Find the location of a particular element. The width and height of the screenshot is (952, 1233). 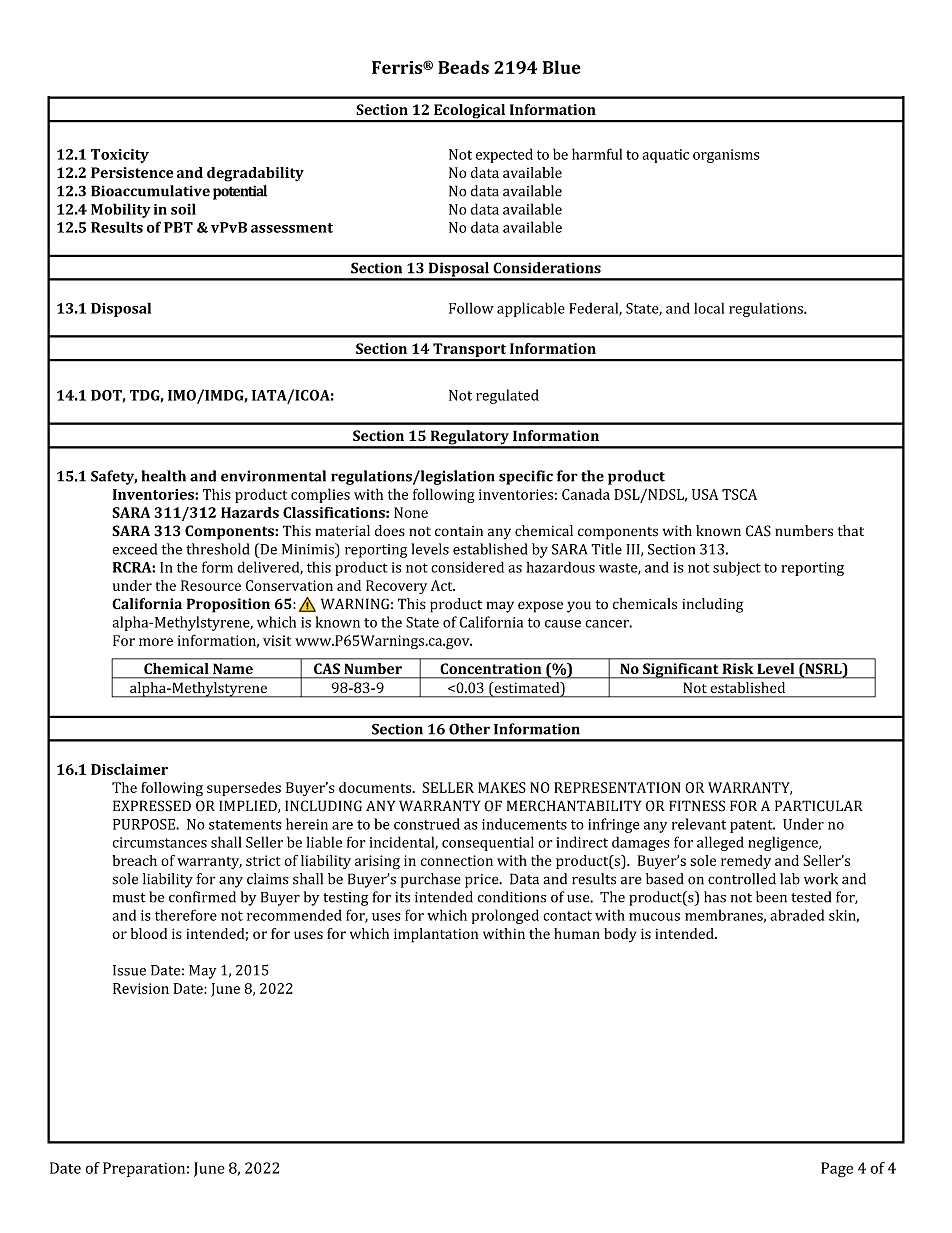

expose is located at coordinates (540, 607).
